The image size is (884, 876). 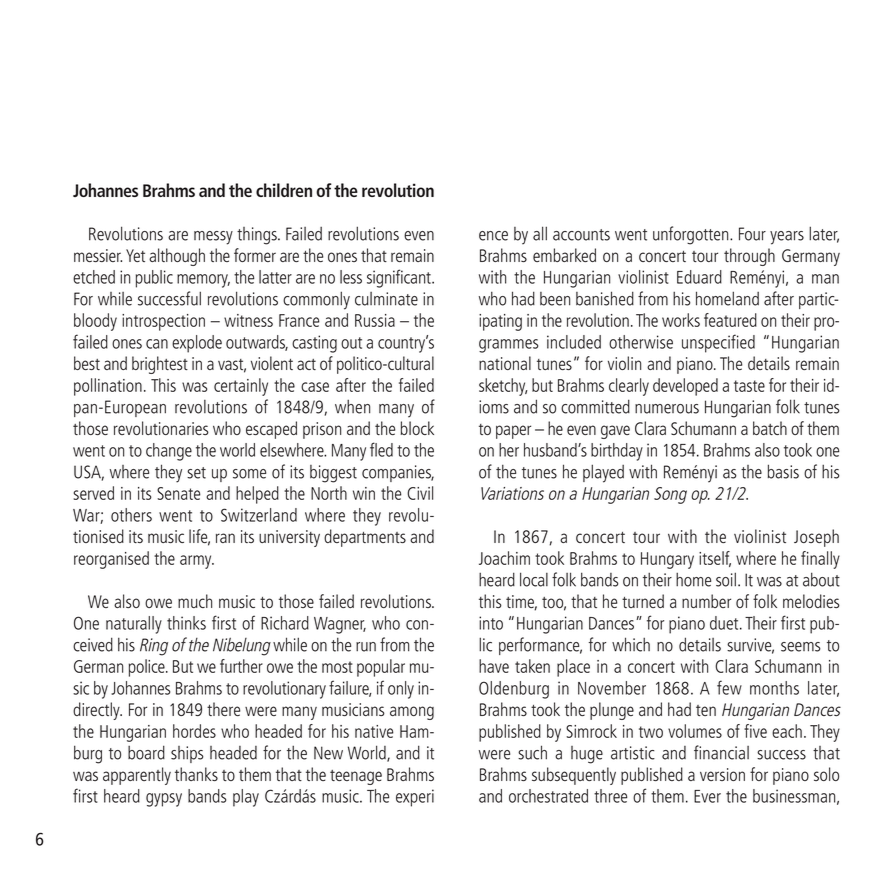 I want to click on explode, so click(x=197, y=344).
